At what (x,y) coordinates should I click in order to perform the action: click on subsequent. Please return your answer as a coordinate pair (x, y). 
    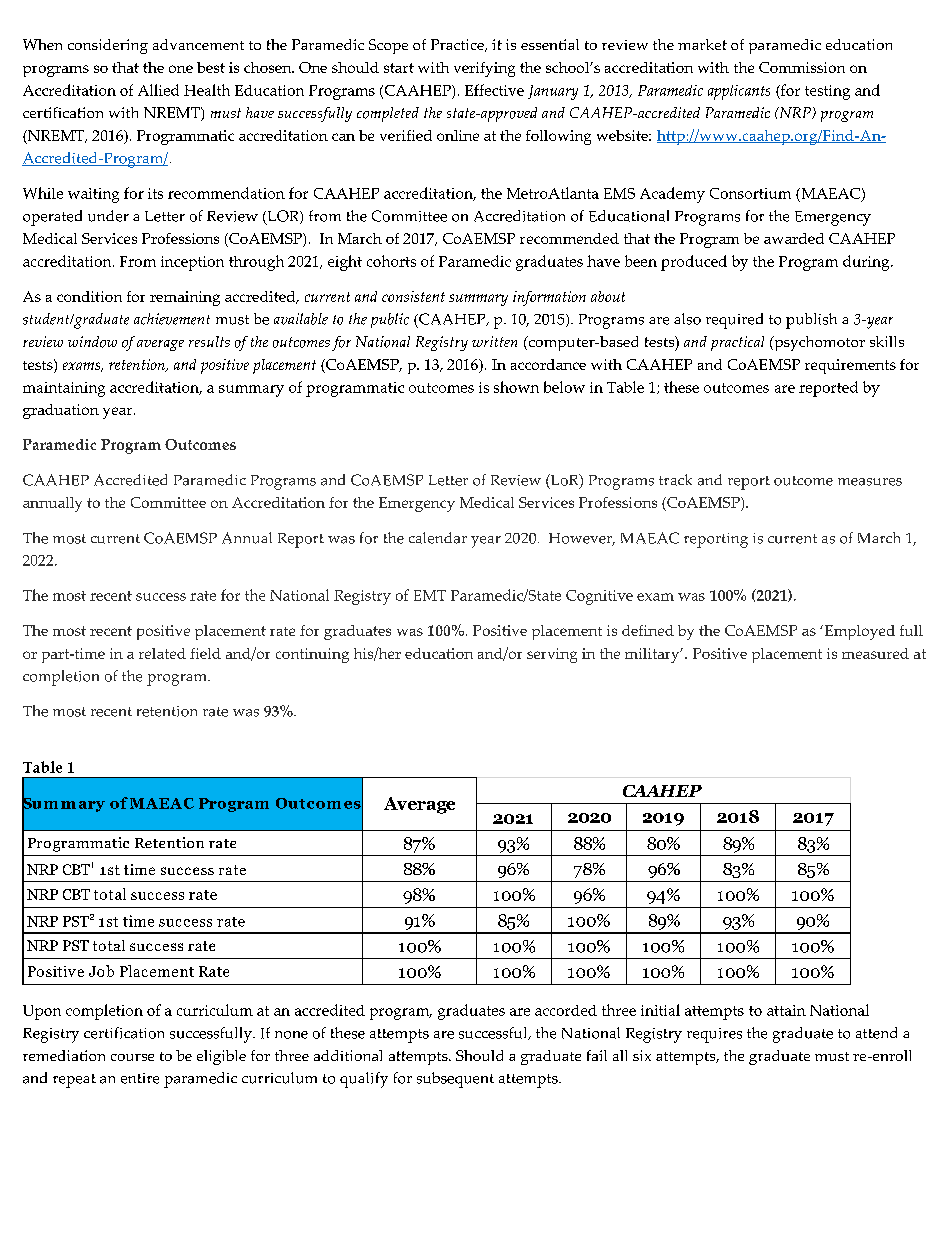
    Looking at the image, I should click on (455, 1080).
